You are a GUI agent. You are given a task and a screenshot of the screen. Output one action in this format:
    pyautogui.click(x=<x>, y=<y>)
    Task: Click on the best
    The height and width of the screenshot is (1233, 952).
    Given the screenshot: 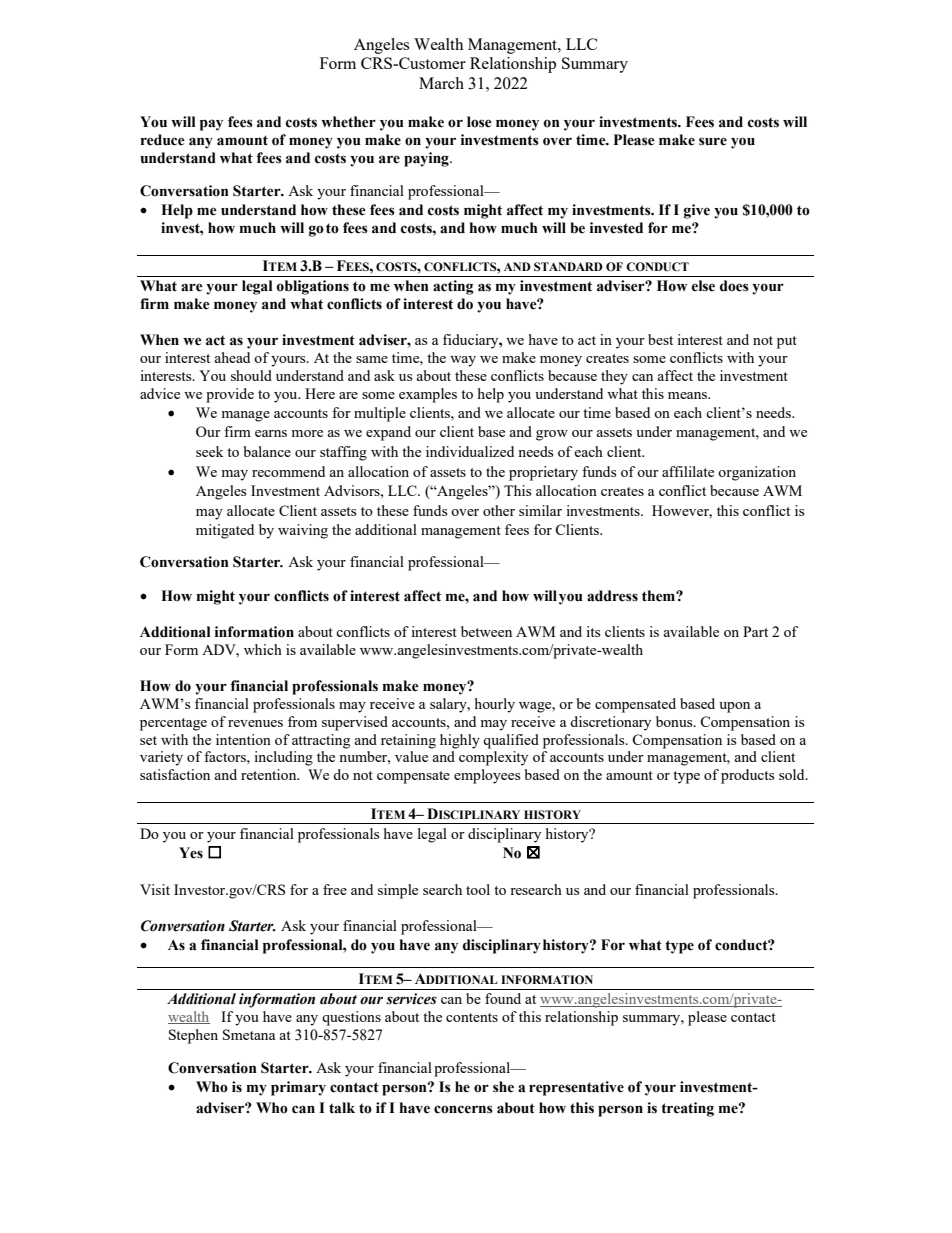 What is the action you would take?
    pyautogui.click(x=660, y=339)
